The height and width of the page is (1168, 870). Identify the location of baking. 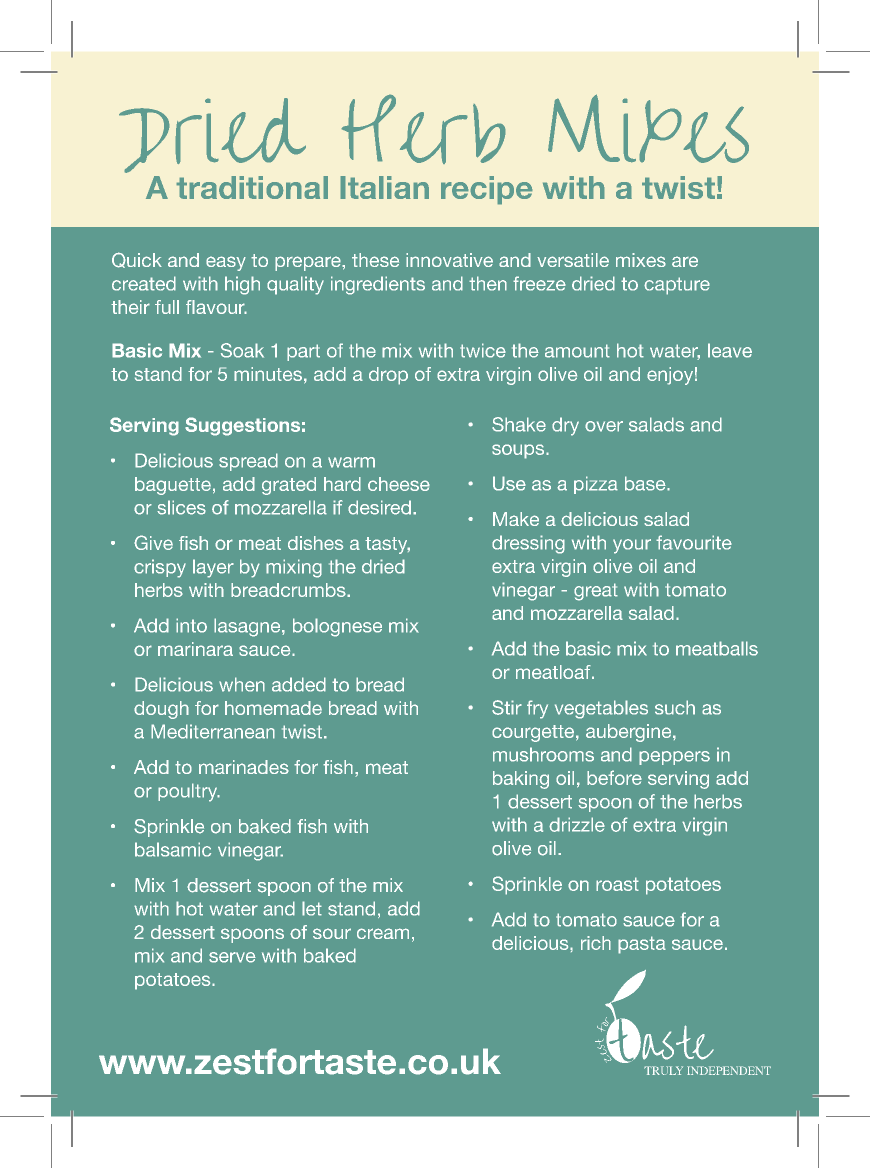
(521, 780).
